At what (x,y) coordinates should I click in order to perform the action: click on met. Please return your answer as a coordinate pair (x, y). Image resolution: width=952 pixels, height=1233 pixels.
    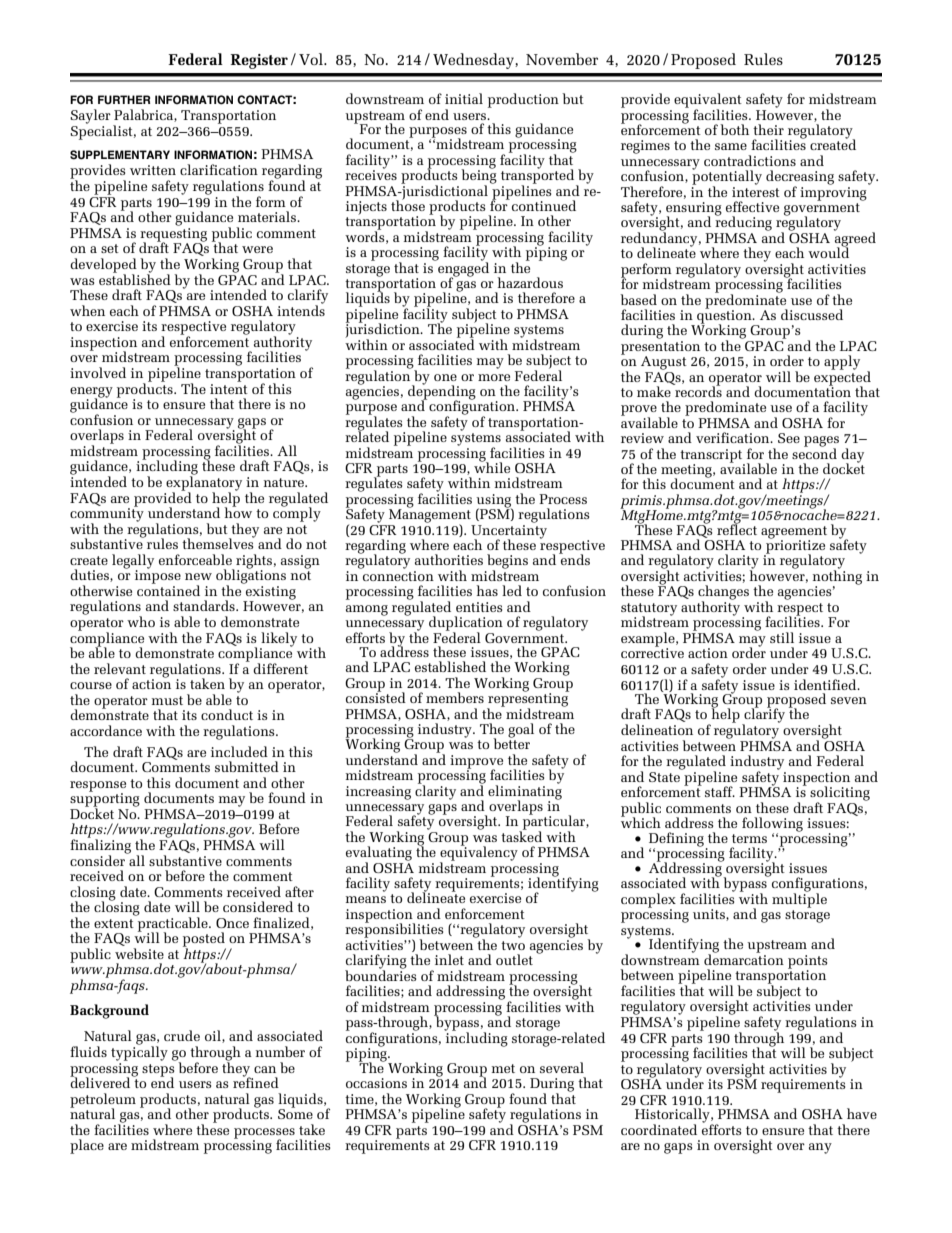
    Looking at the image, I should click on (503, 1068).
